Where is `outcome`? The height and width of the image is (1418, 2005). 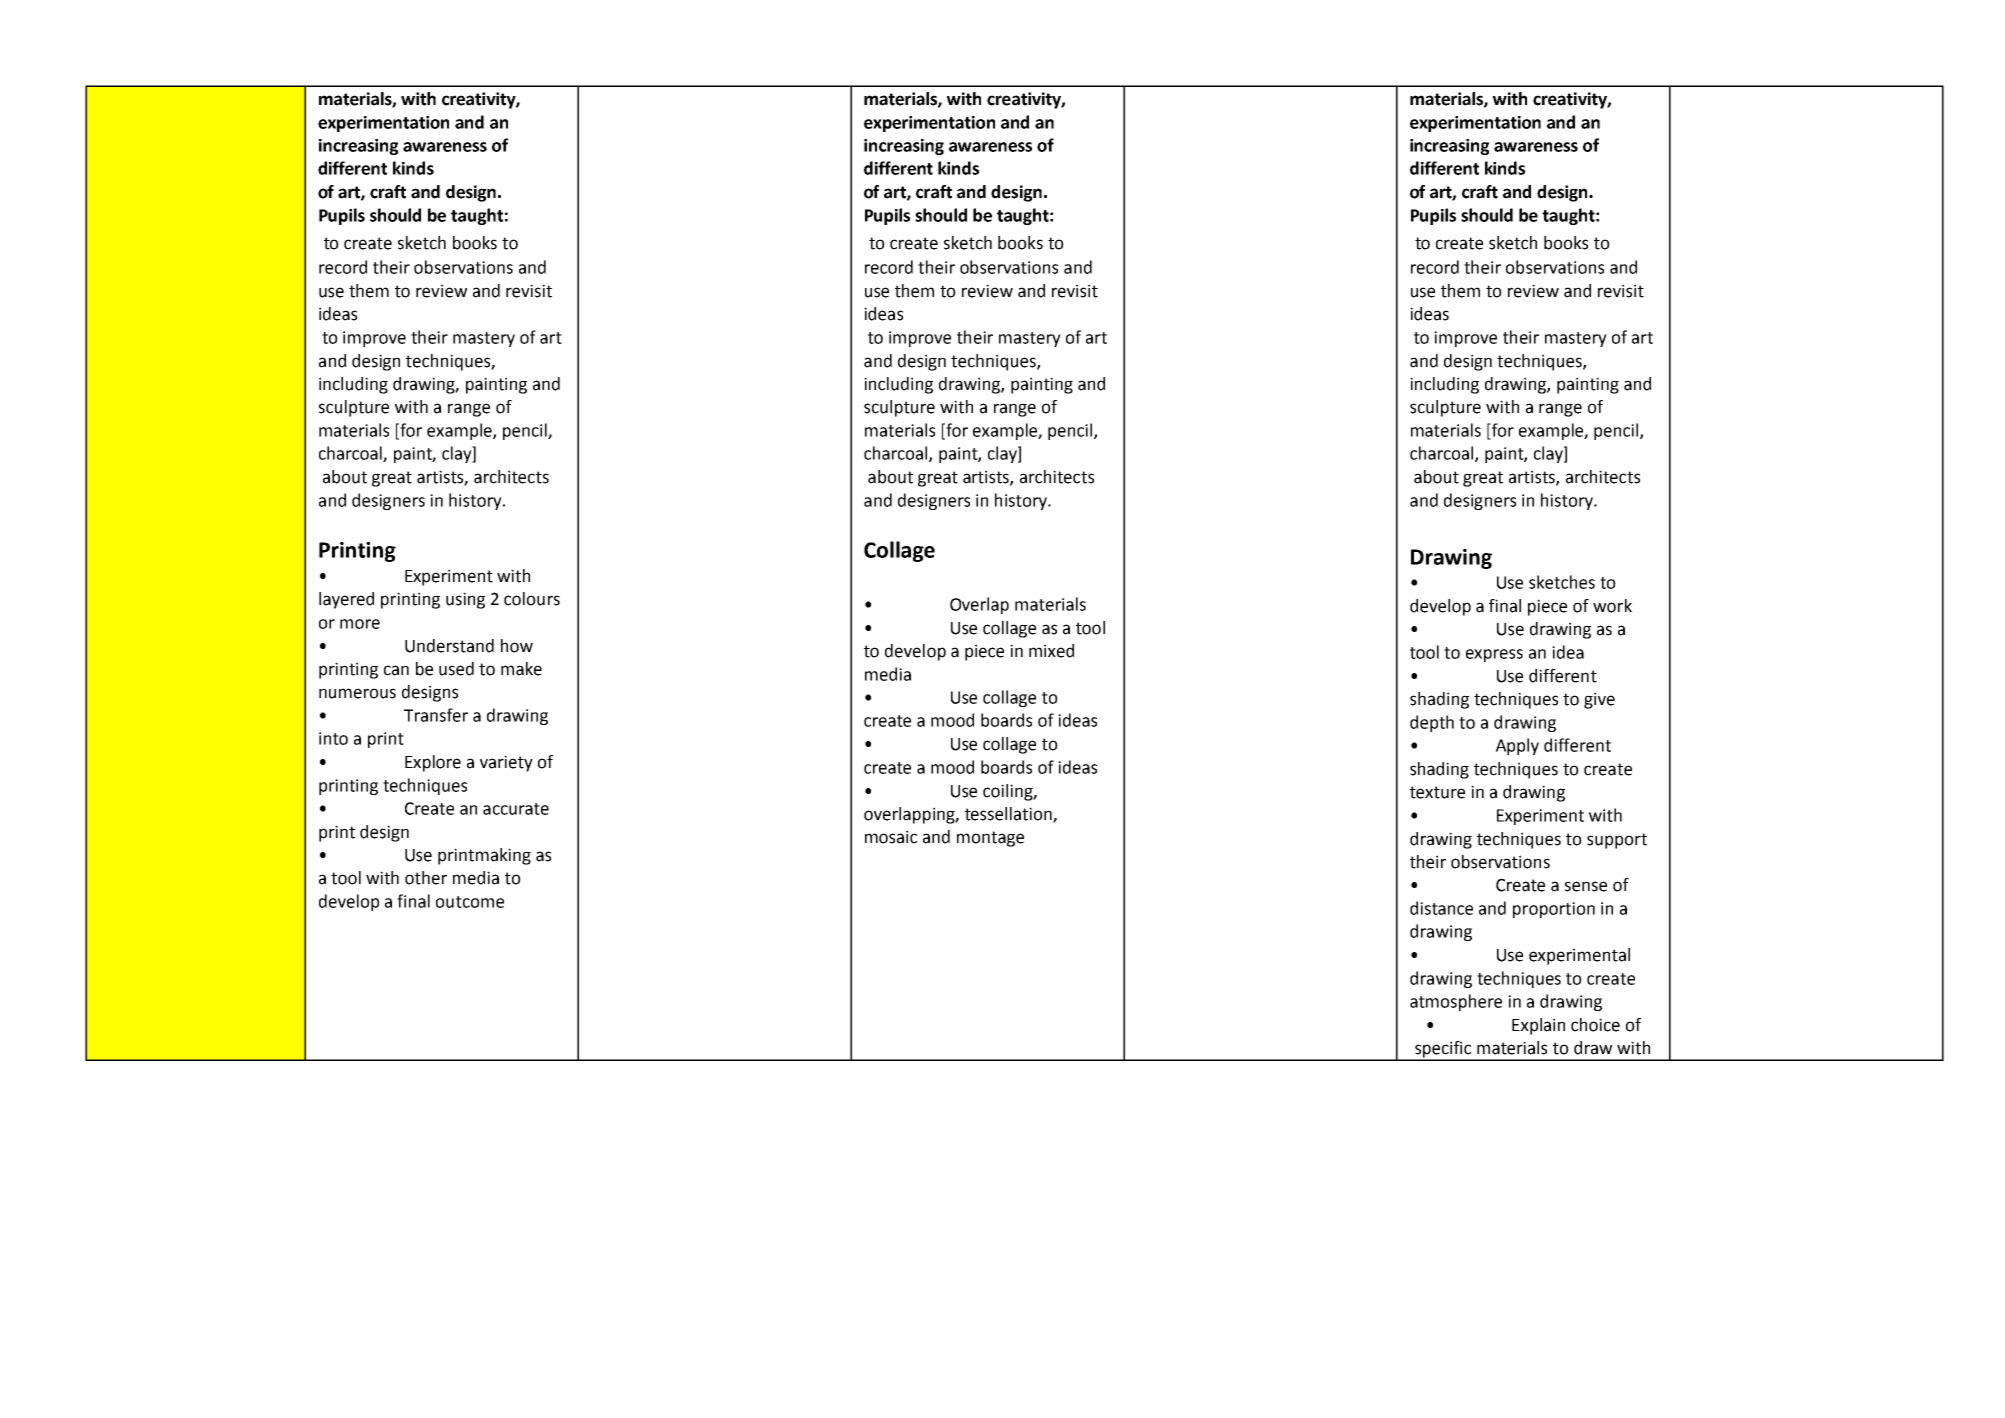 outcome is located at coordinates (470, 902).
